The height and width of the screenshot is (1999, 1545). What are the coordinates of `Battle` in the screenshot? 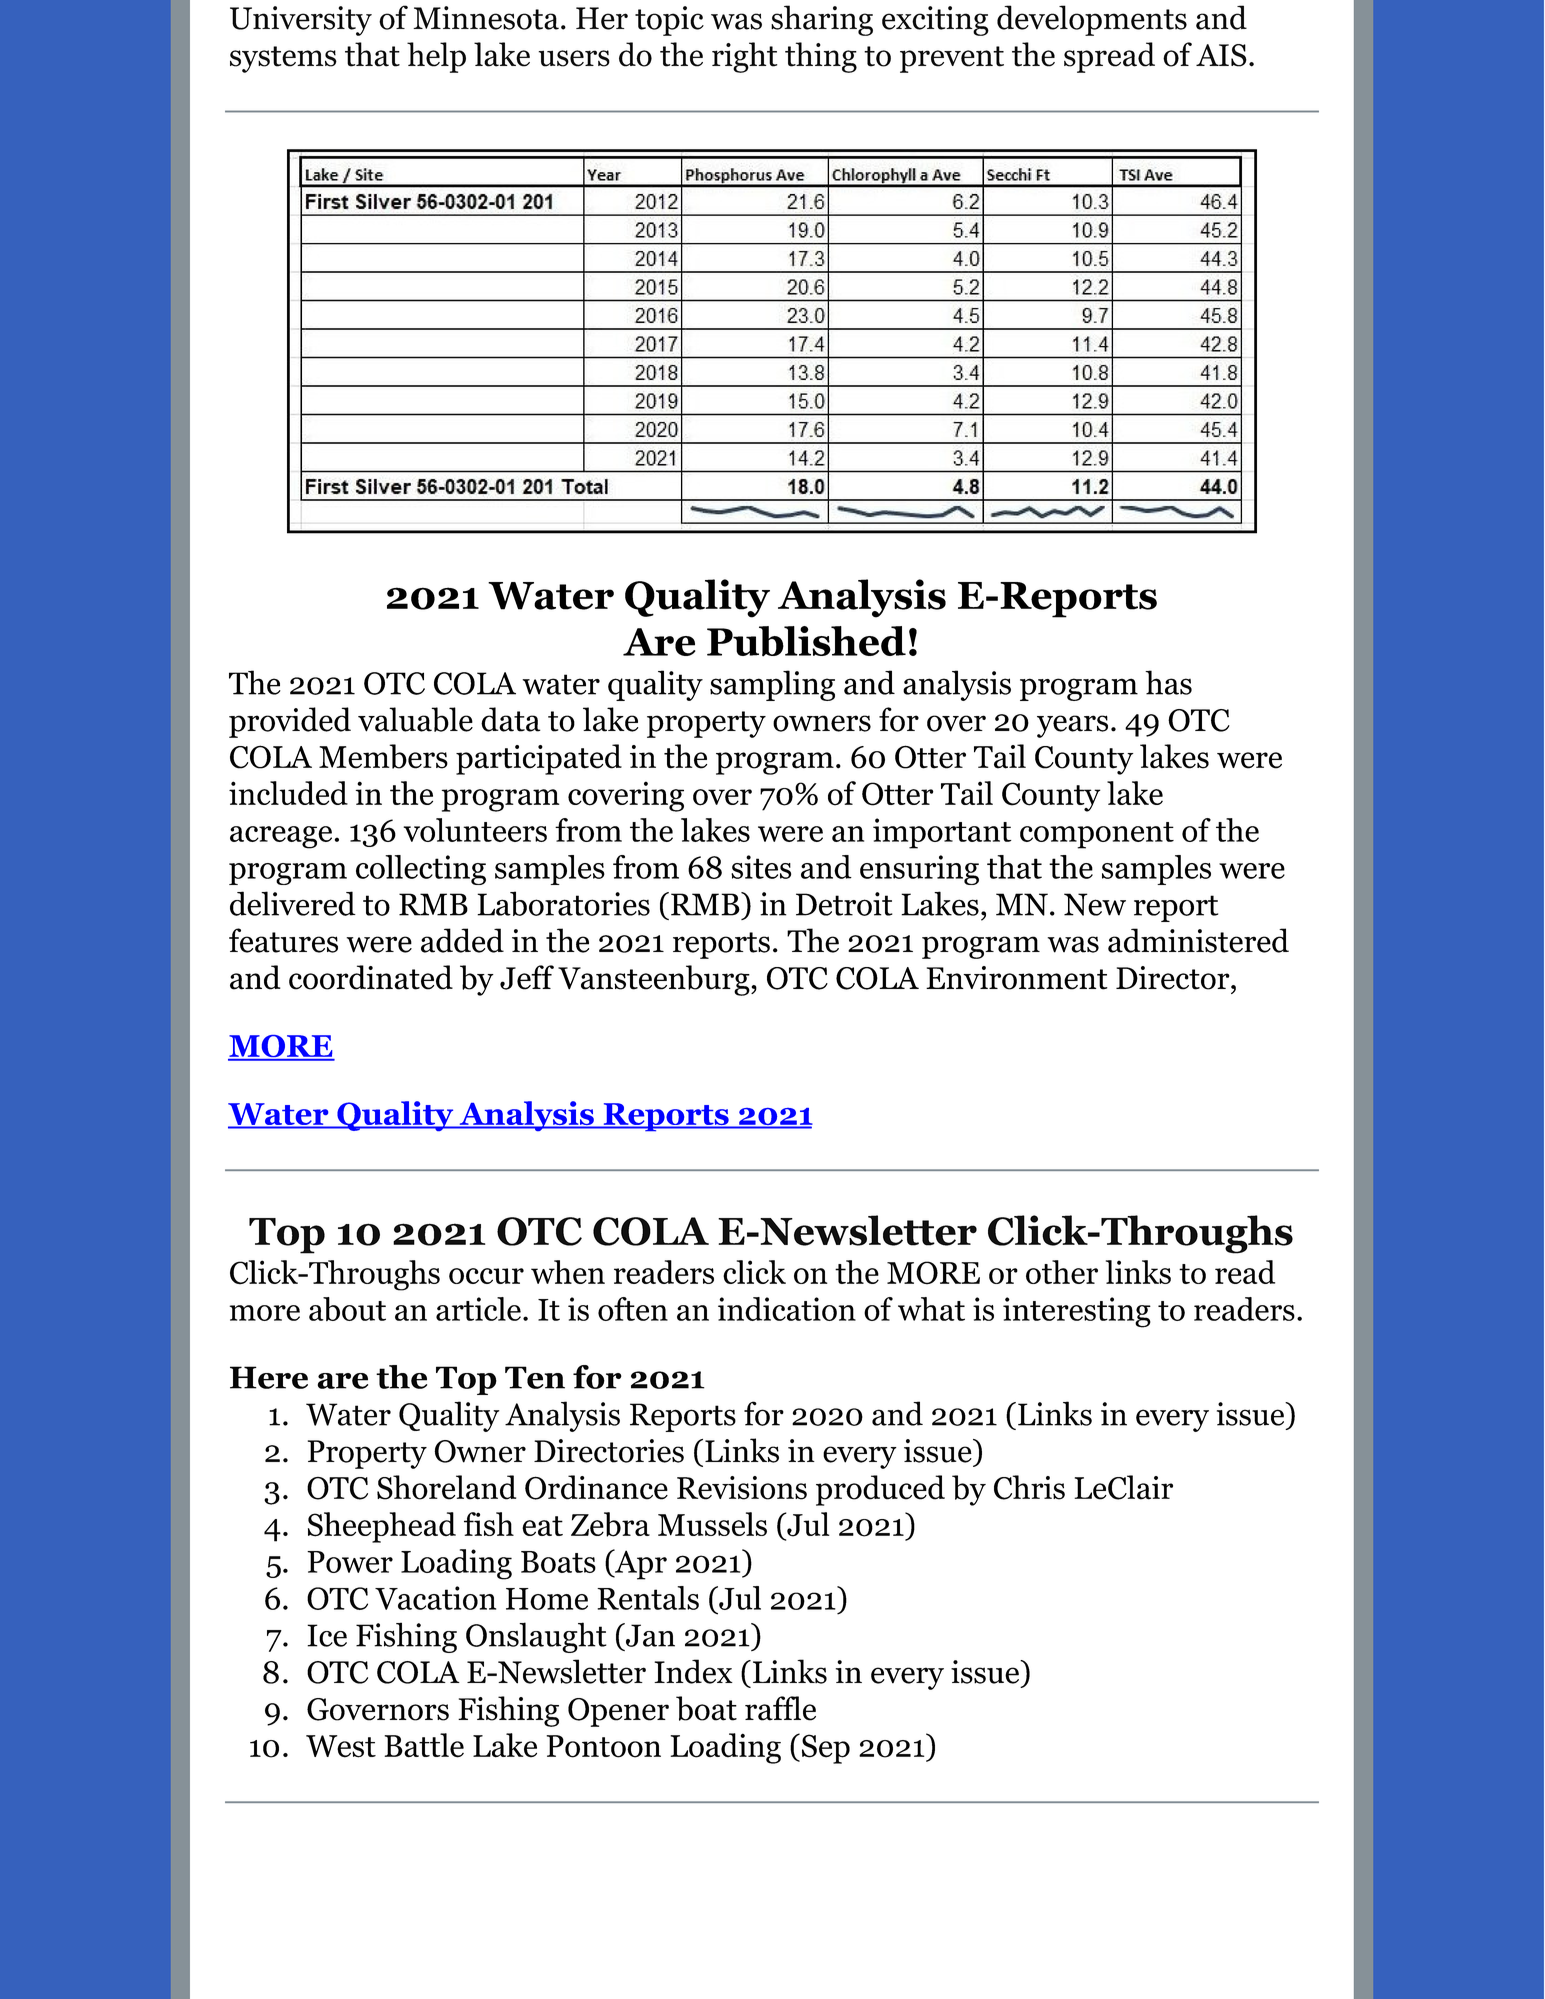 It's located at (424, 1745).
